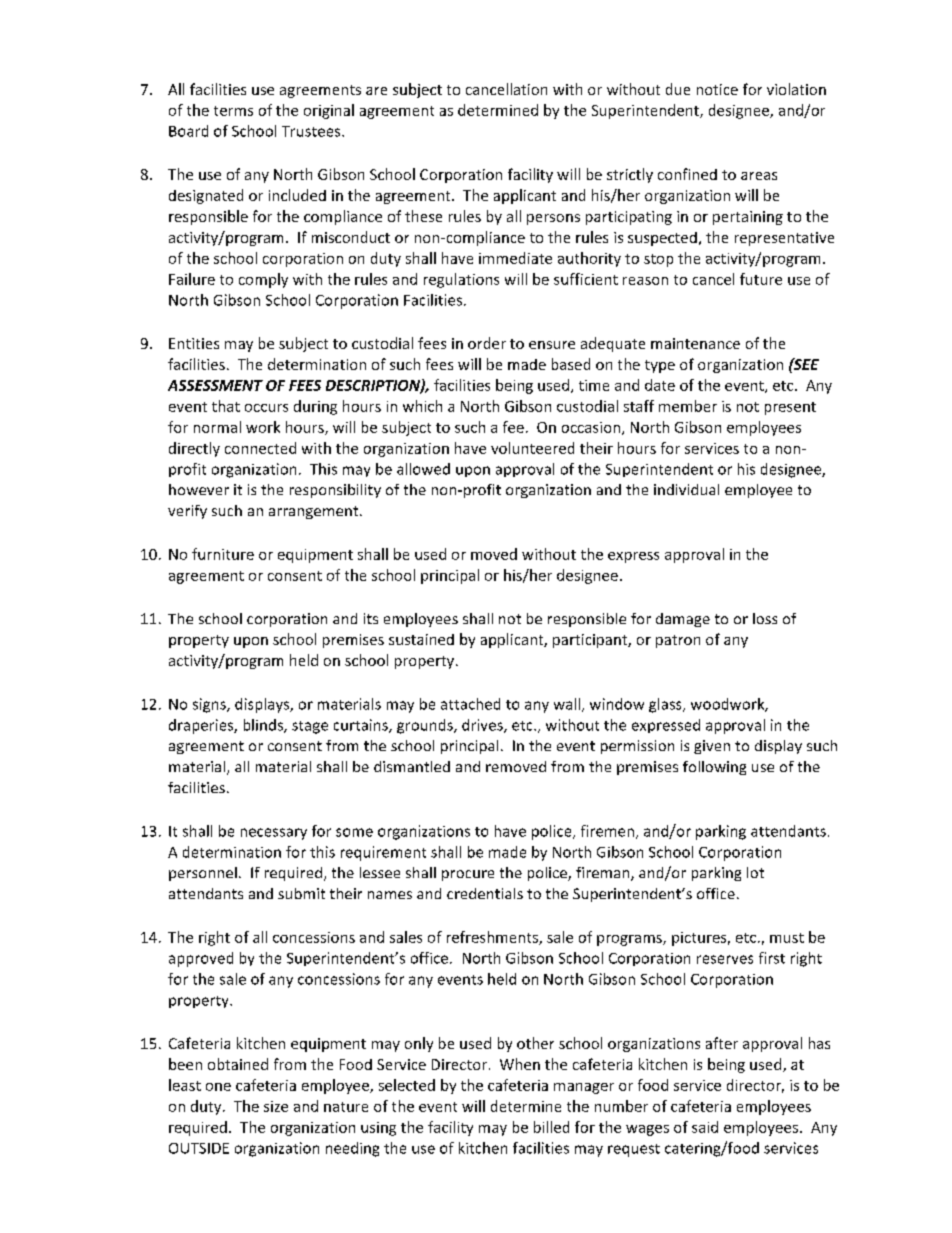  I want to click on billed, so click(551, 1127).
